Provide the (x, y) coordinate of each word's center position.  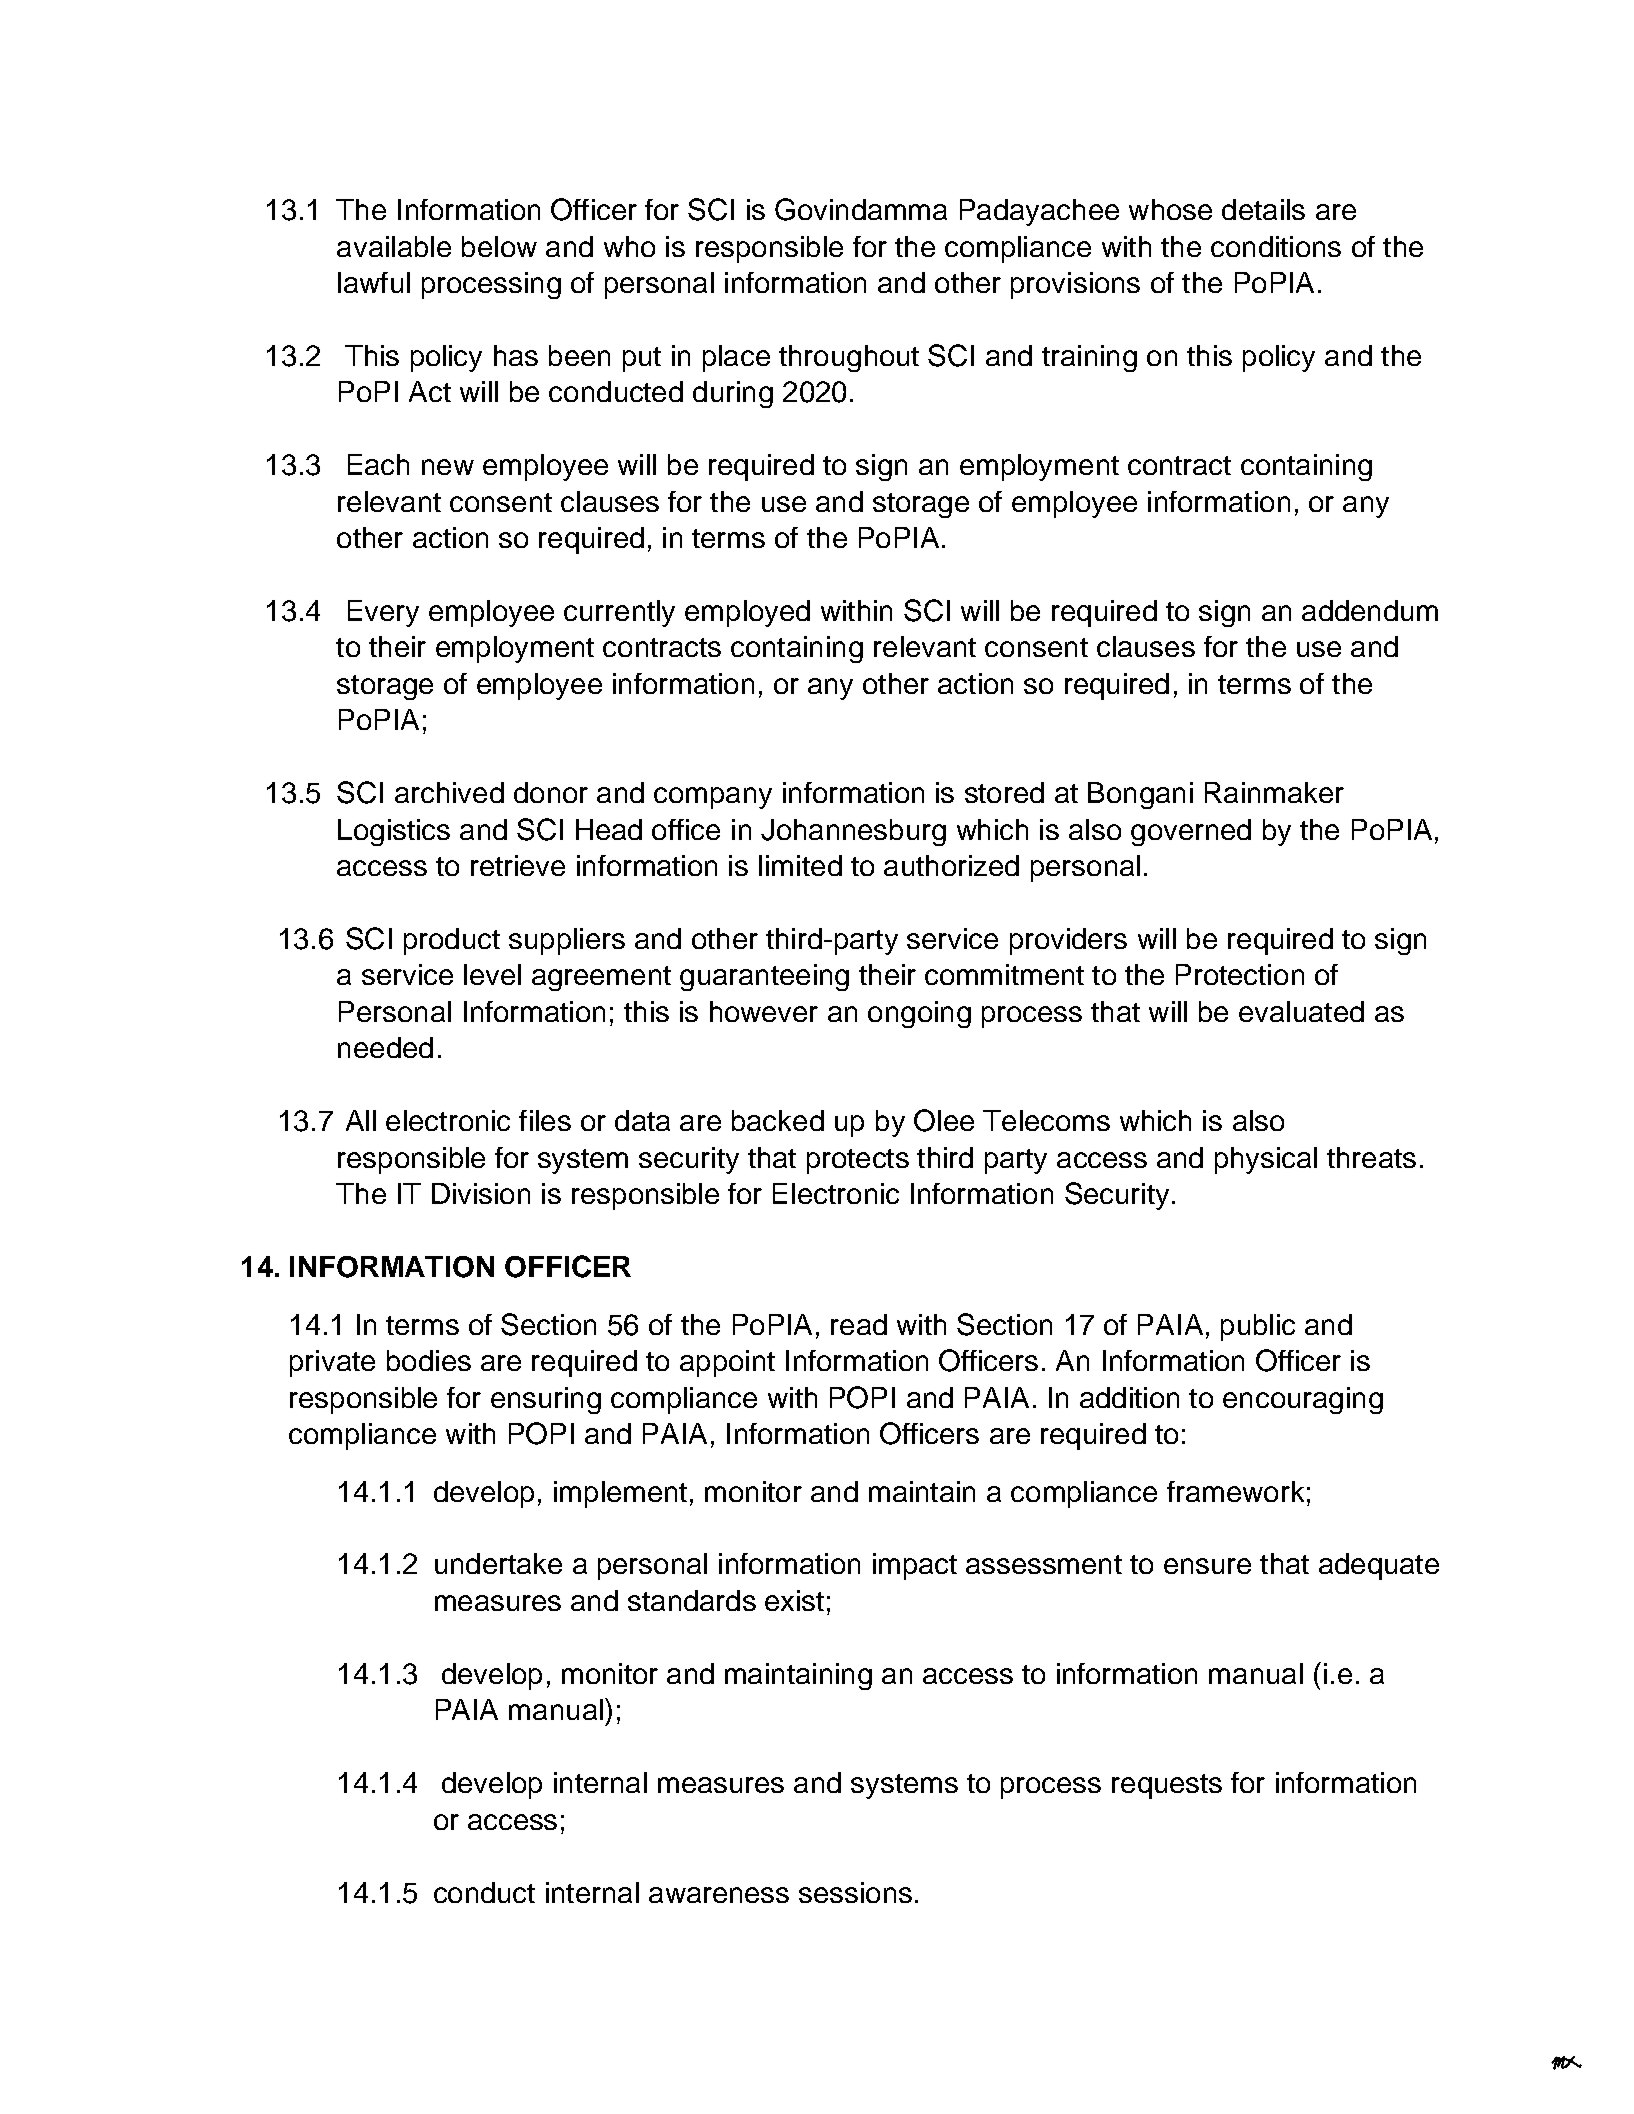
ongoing (919, 1014)
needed (385, 1047)
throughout (849, 358)
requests (1167, 1786)
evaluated (1301, 1011)
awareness (719, 1895)
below (499, 246)
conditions (1276, 246)
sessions (855, 1892)
